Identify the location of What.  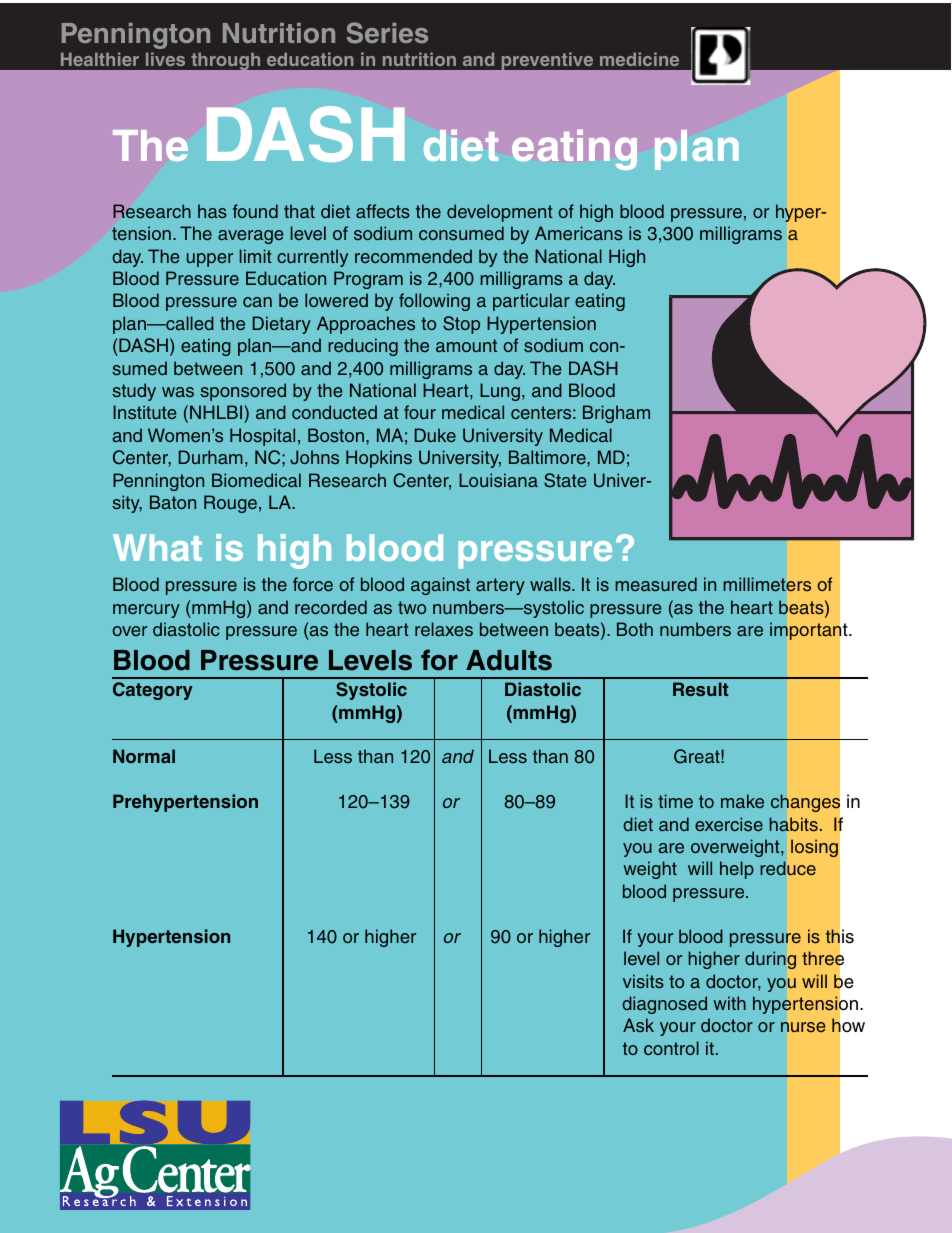
(157, 547).
